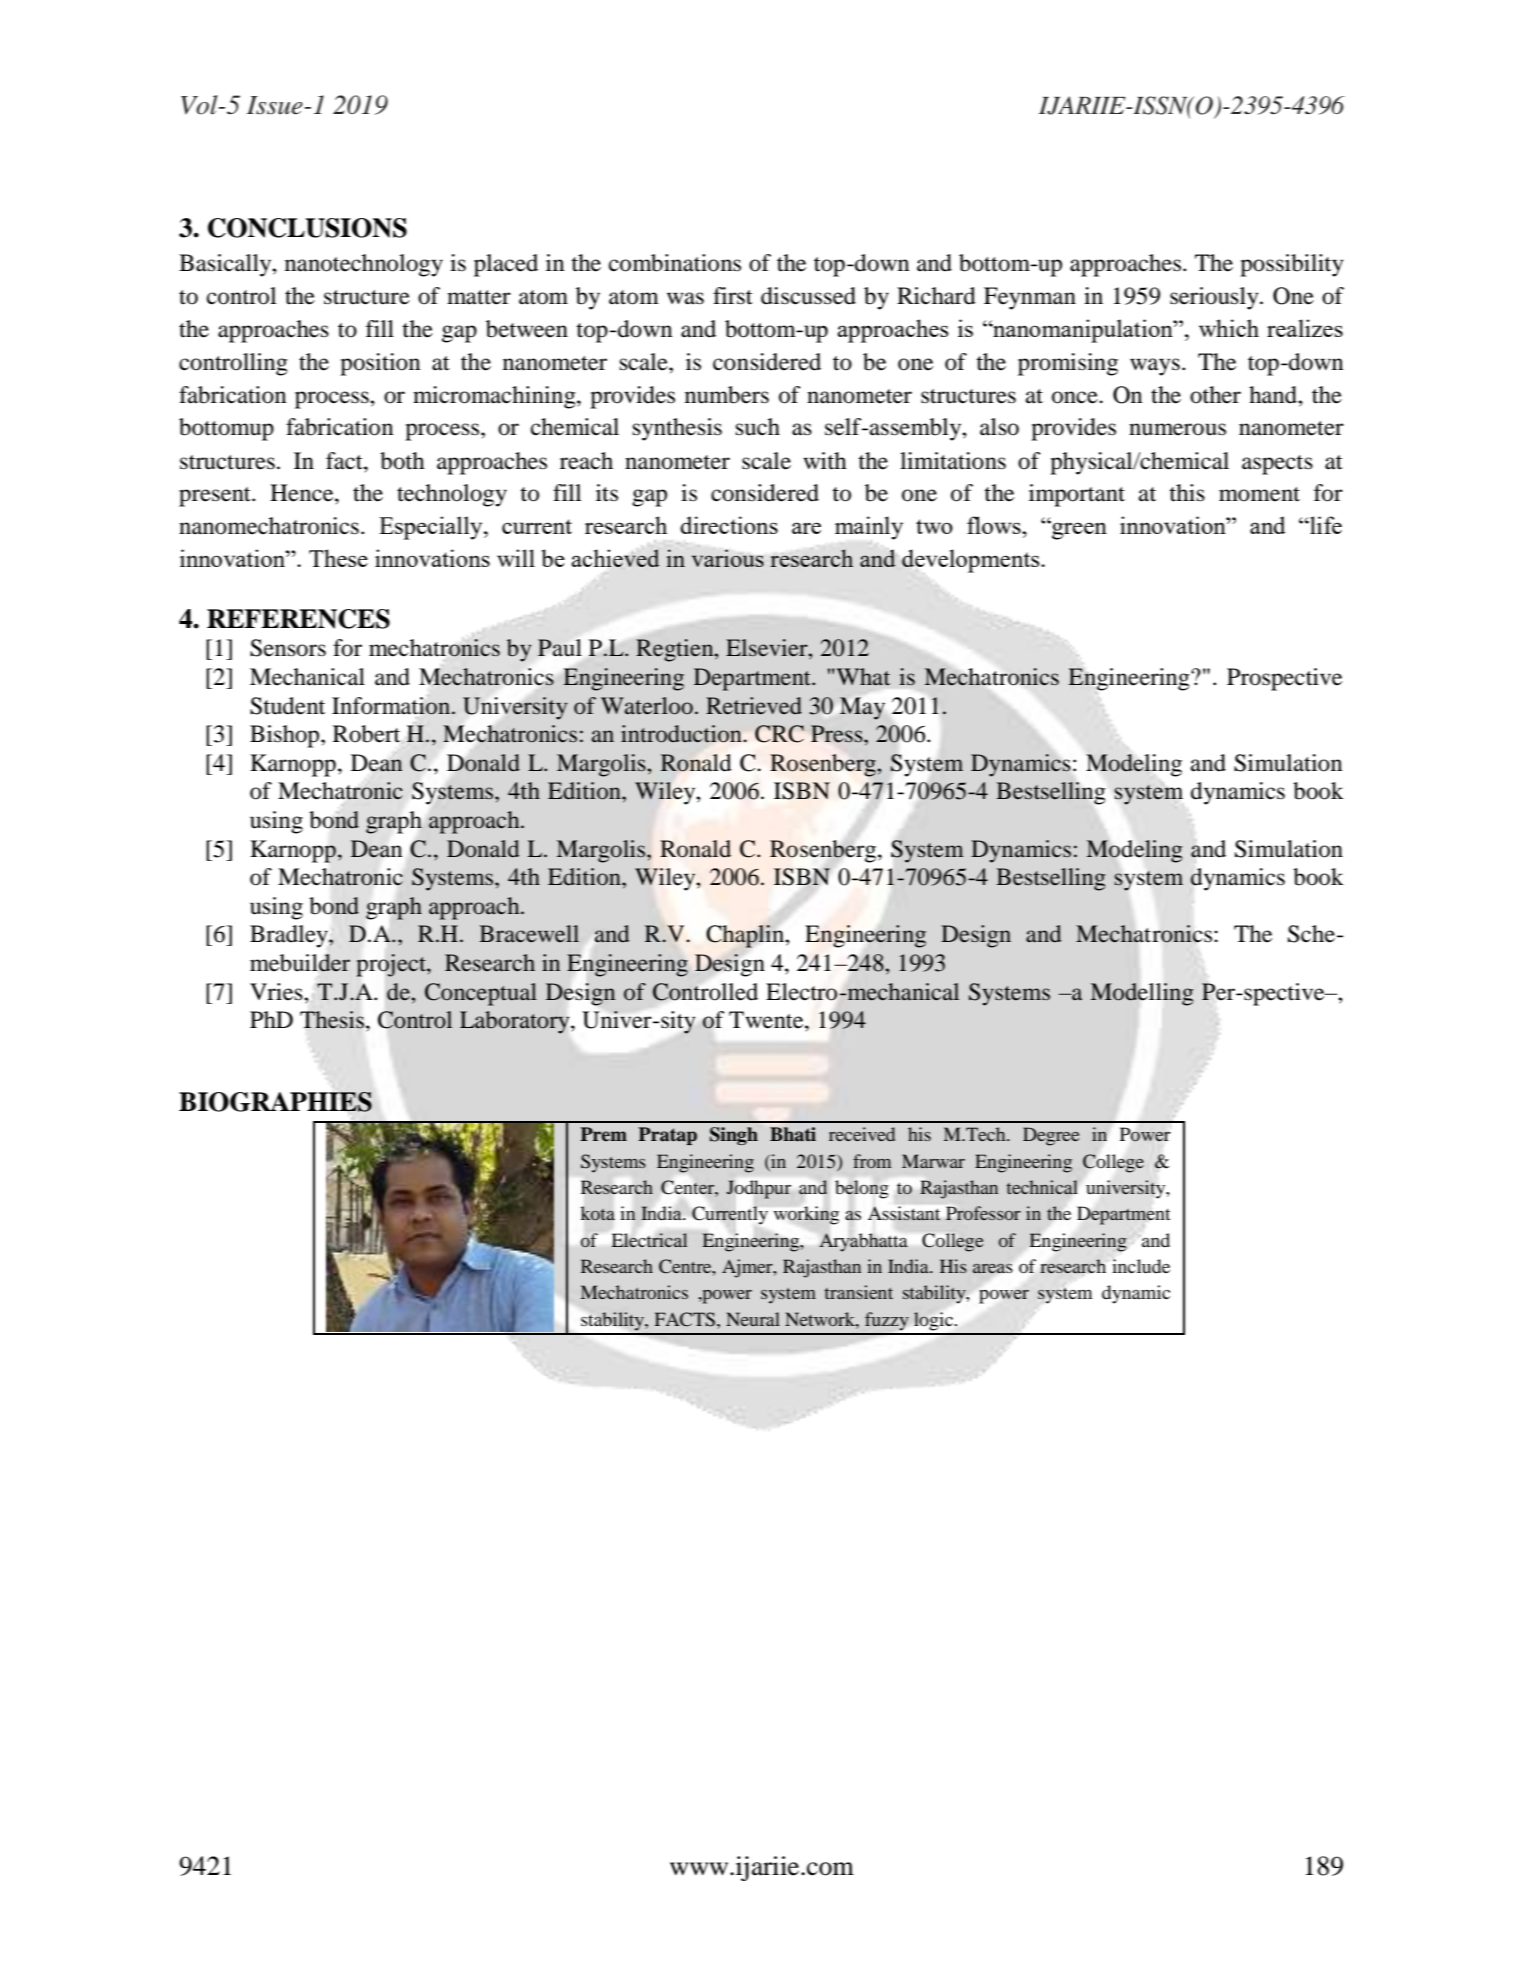  I want to click on Vries, so click(277, 992).
